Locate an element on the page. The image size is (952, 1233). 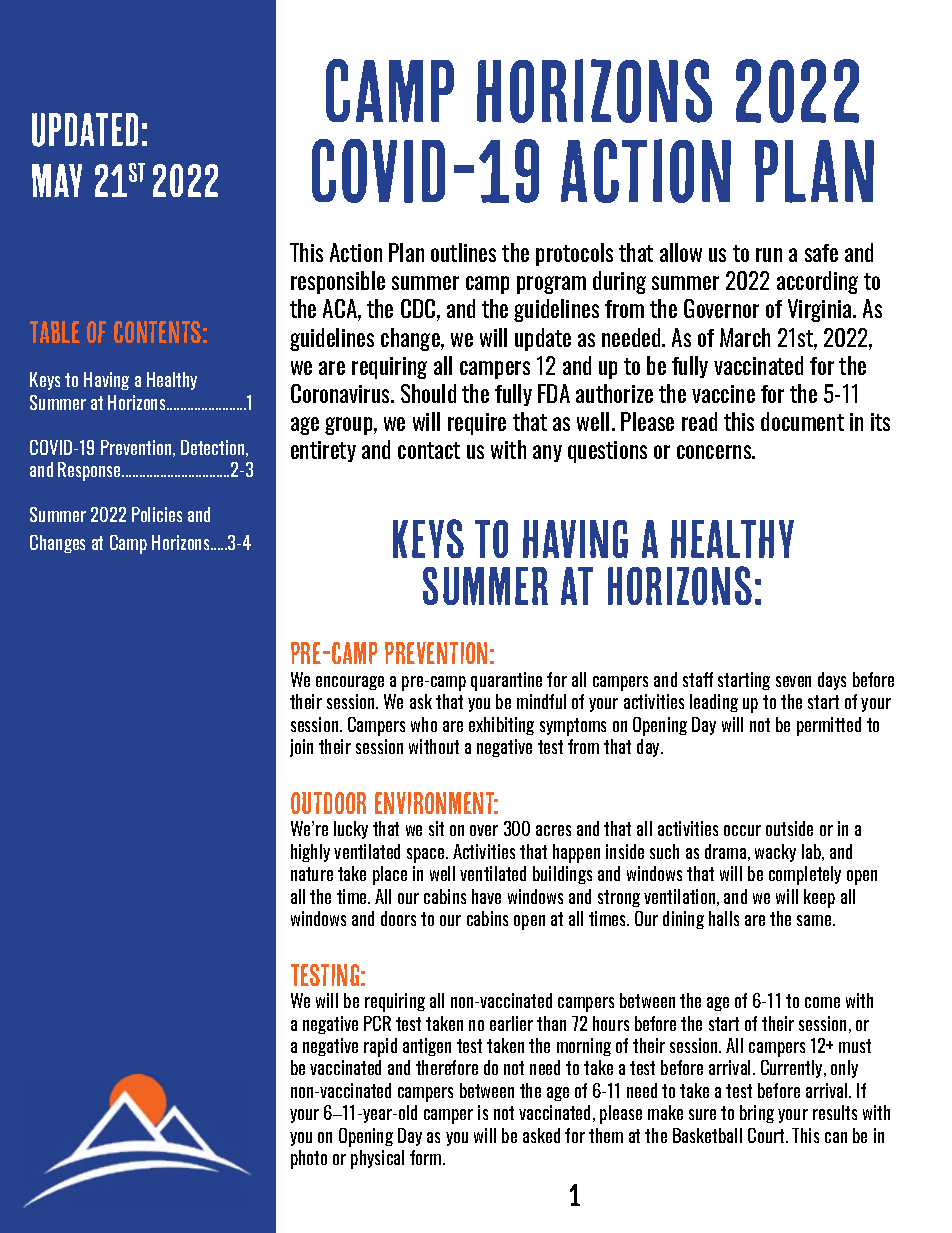
outlines is located at coordinates (463, 252).
